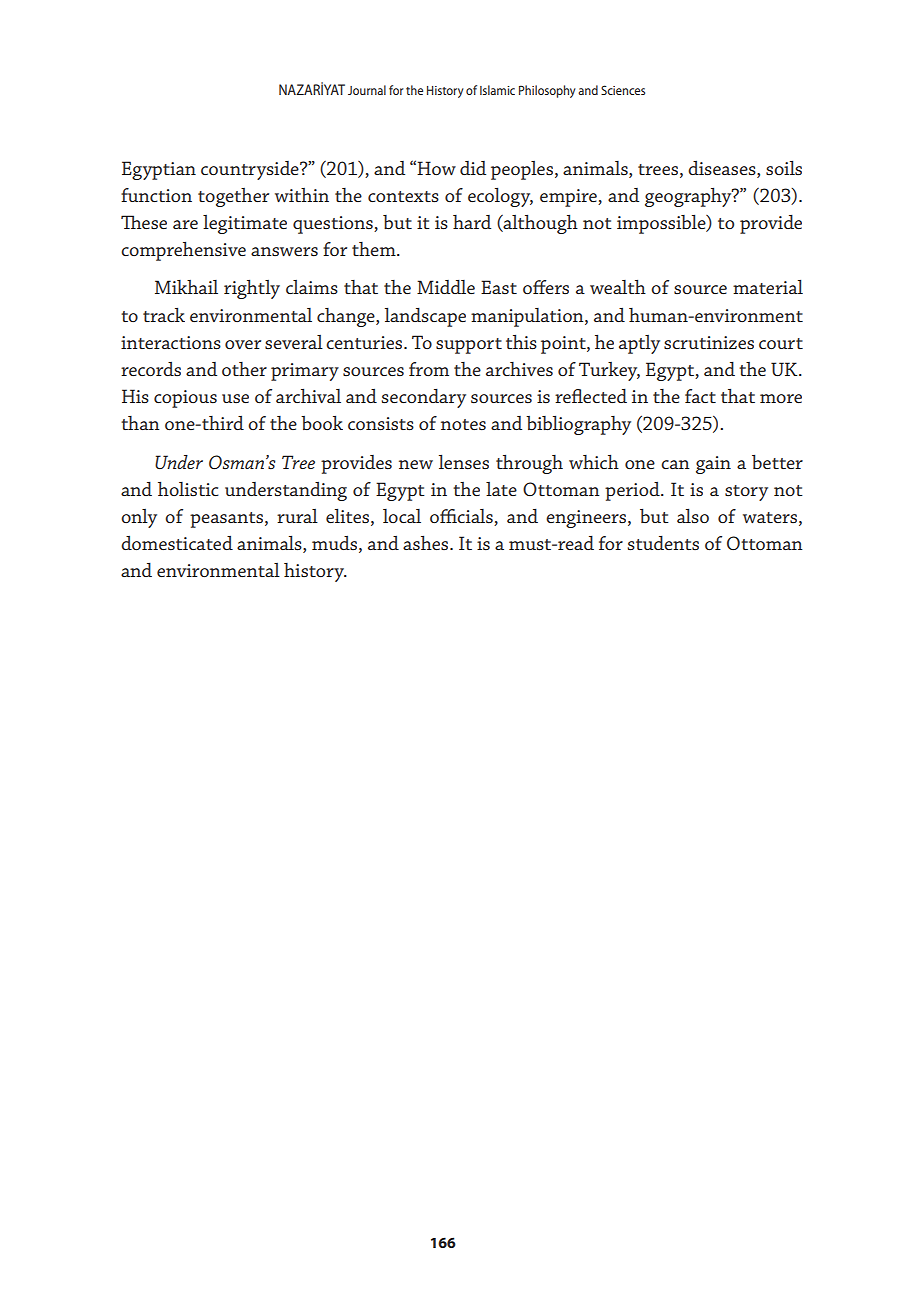  Describe the element at coordinates (235, 398) in the screenshot. I see `use` at that location.
